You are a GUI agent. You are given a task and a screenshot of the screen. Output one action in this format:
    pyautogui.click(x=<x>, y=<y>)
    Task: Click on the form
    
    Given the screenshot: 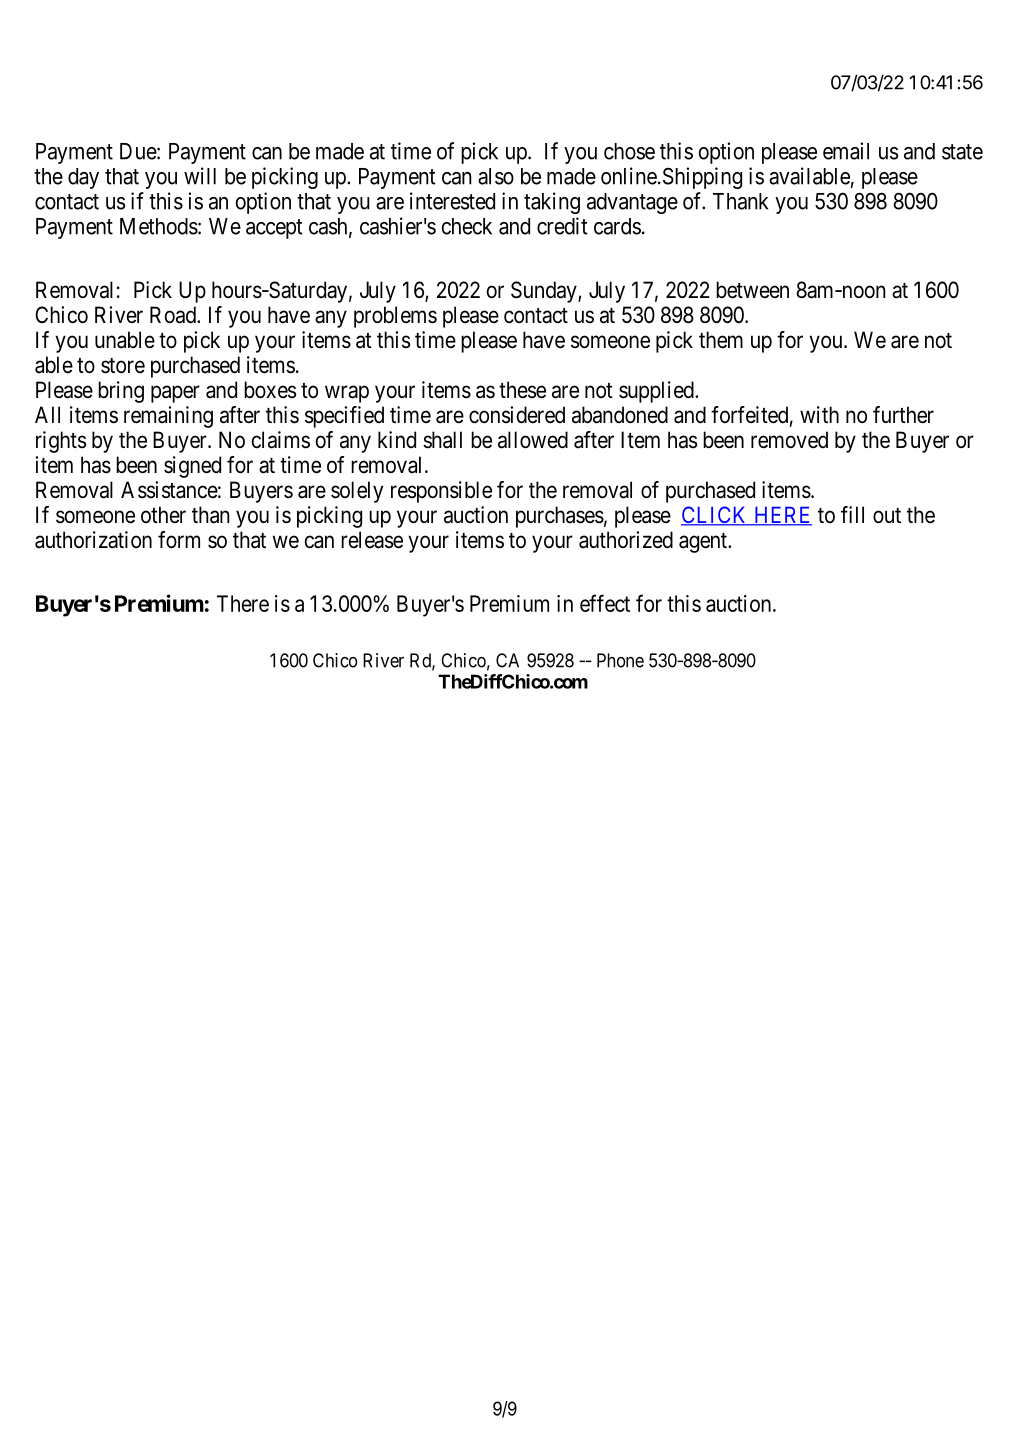 What is the action you would take?
    pyautogui.click(x=179, y=540)
